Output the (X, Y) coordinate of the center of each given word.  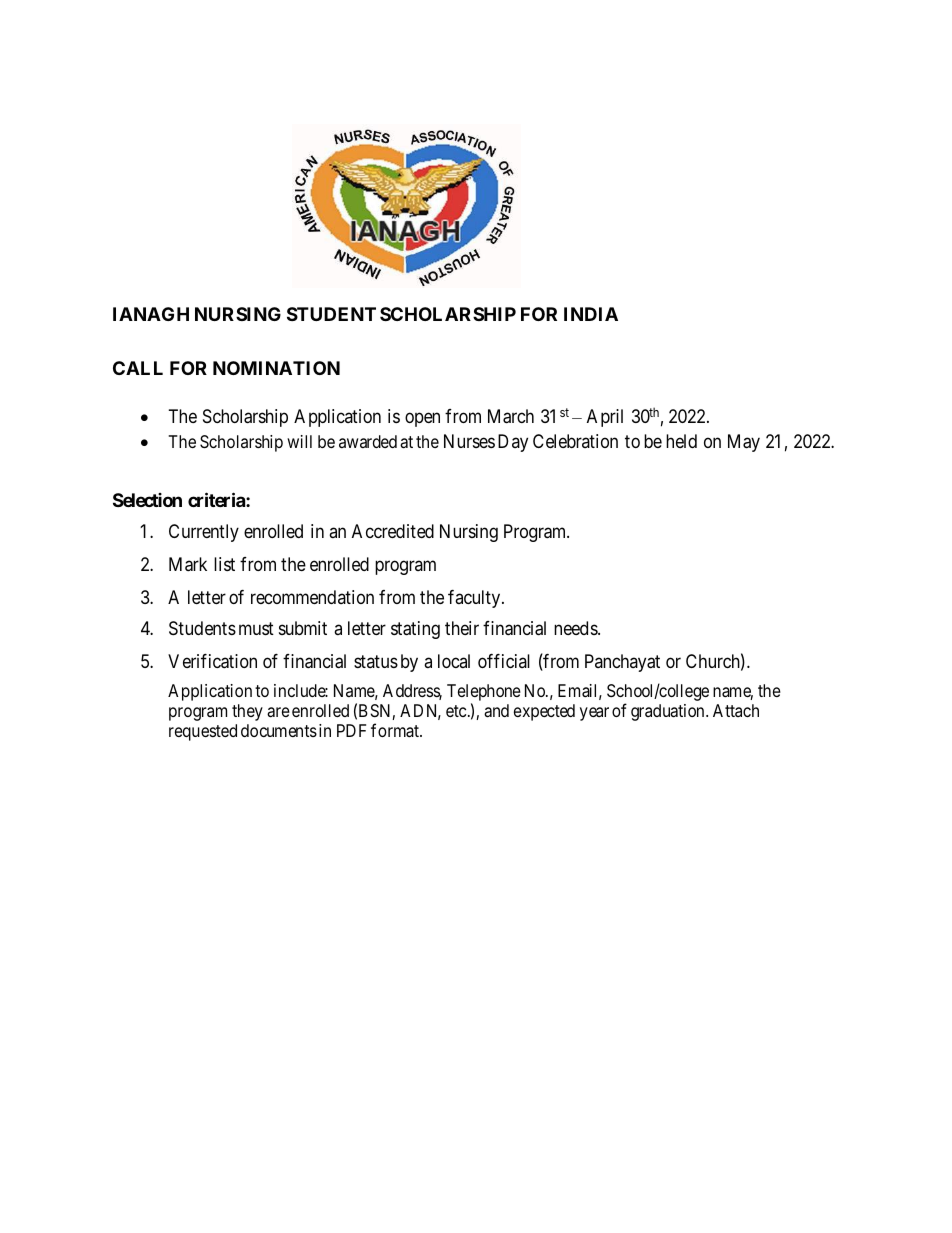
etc (456, 711)
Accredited (393, 531)
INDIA (591, 314)
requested (203, 732)
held (681, 441)
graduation (669, 712)
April (605, 418)
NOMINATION (276, 368)
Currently (204, 533)
